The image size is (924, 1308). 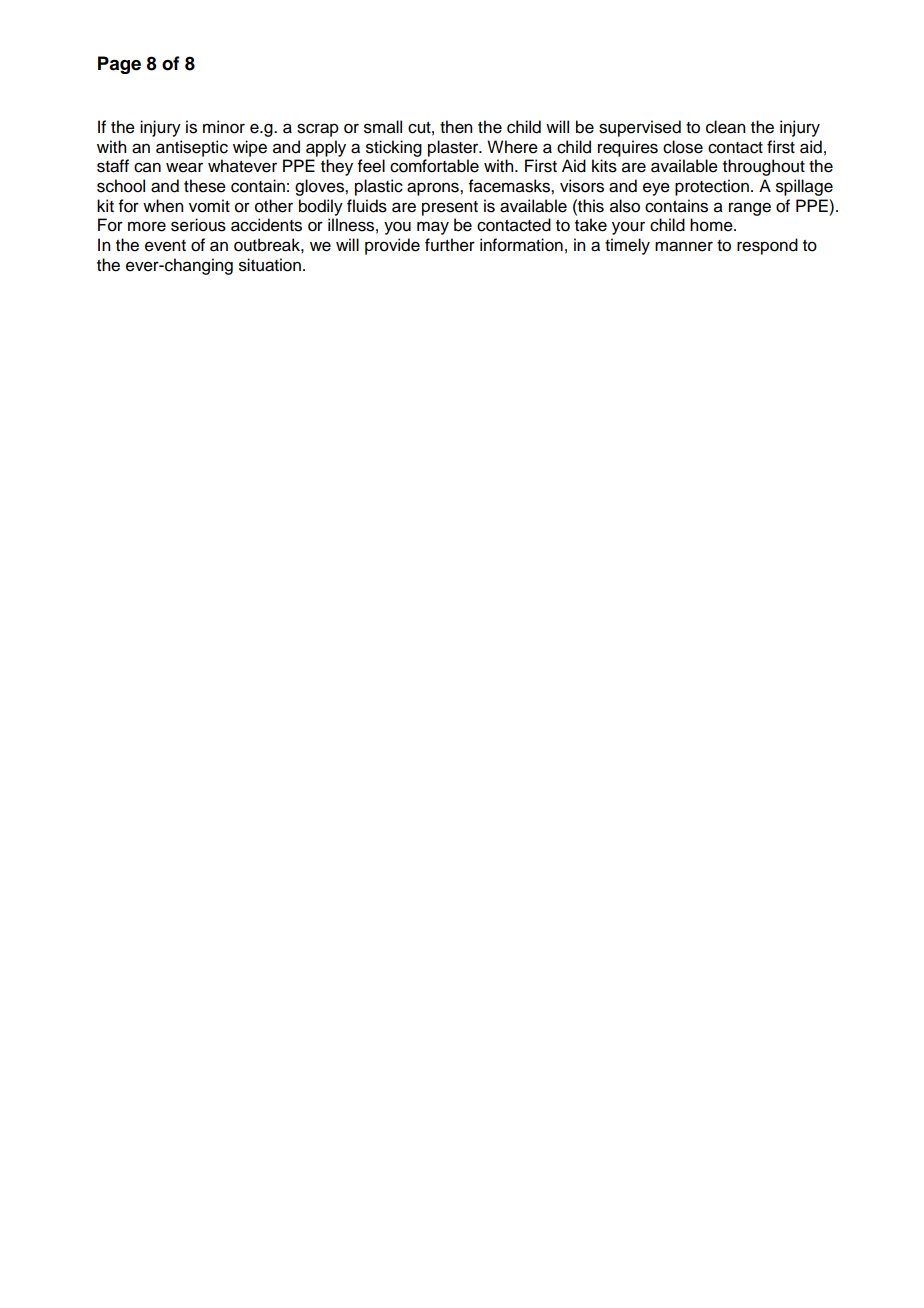 What do you see at coordinates (450, 245) in the image?
I see `further` at bounding box center [450, 245].
